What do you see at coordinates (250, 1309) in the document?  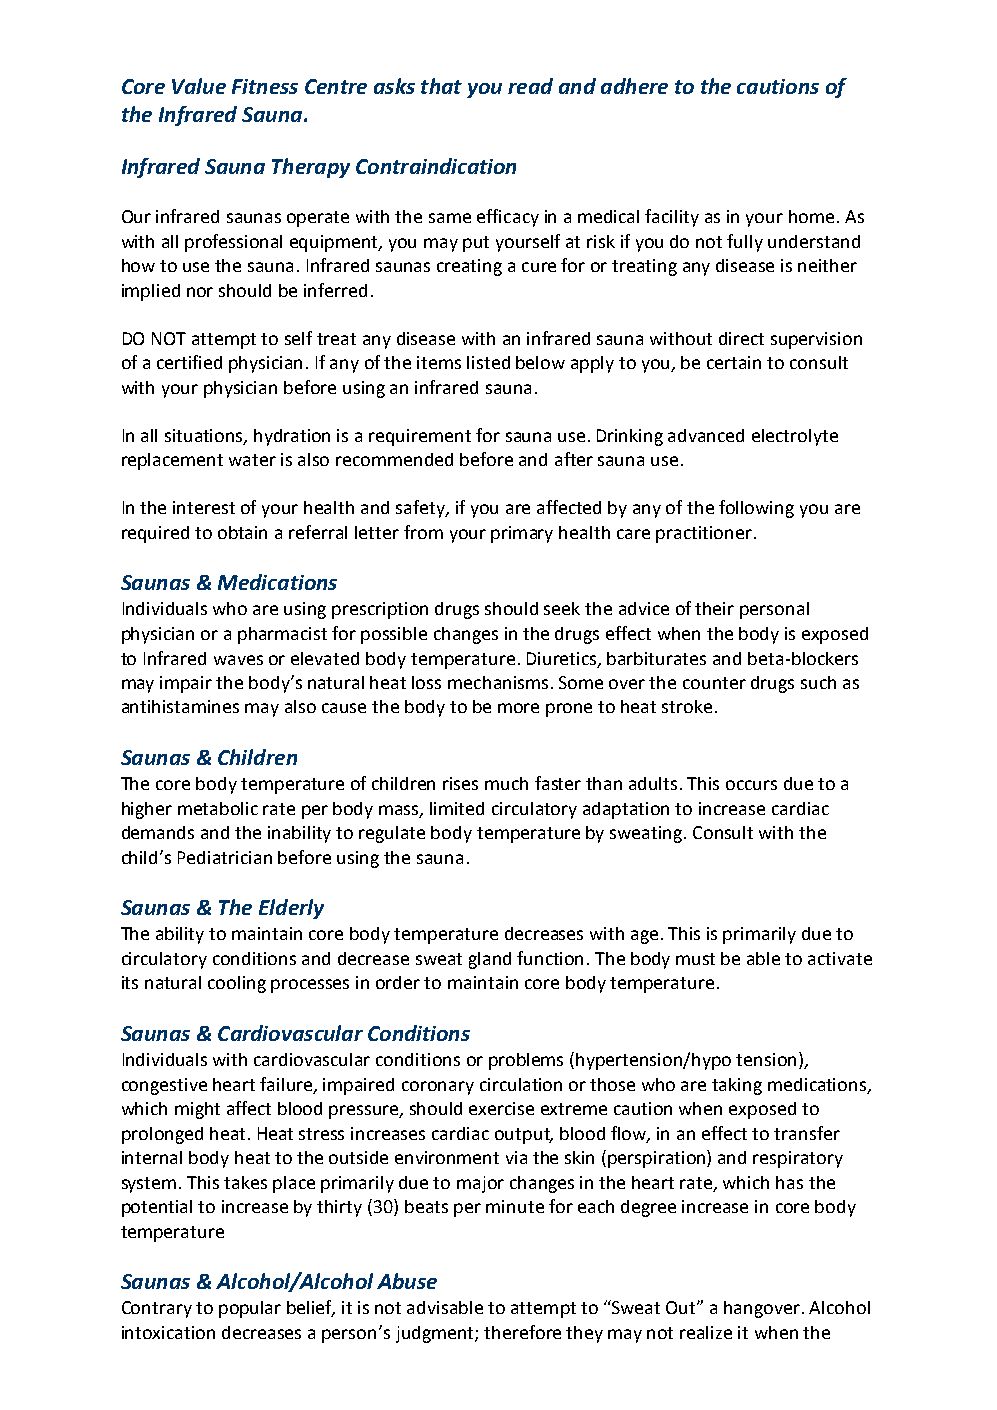 I see `popular` at bounding box center [250, 1309].
